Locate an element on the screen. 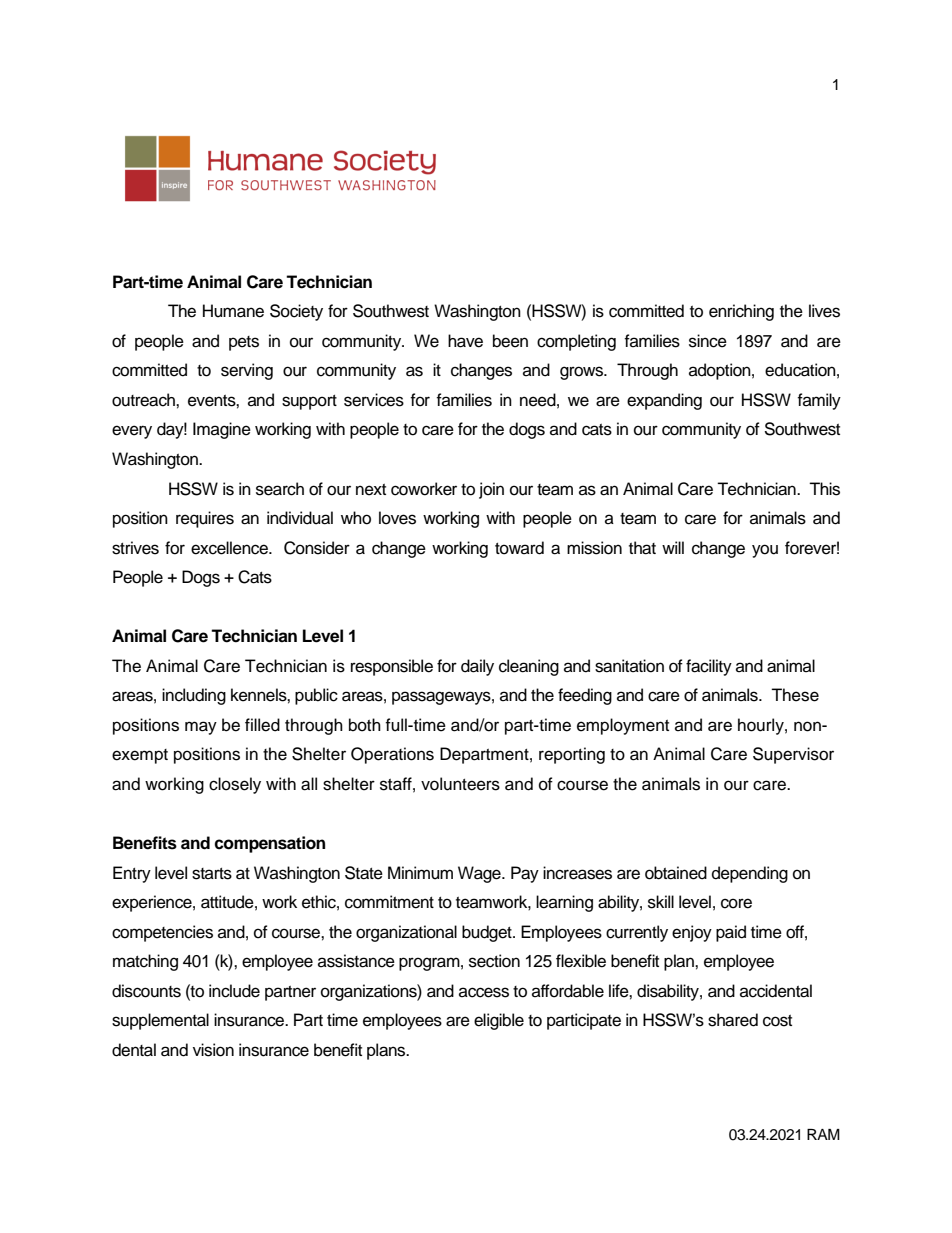  depending is located at coordinates (750, 874).
